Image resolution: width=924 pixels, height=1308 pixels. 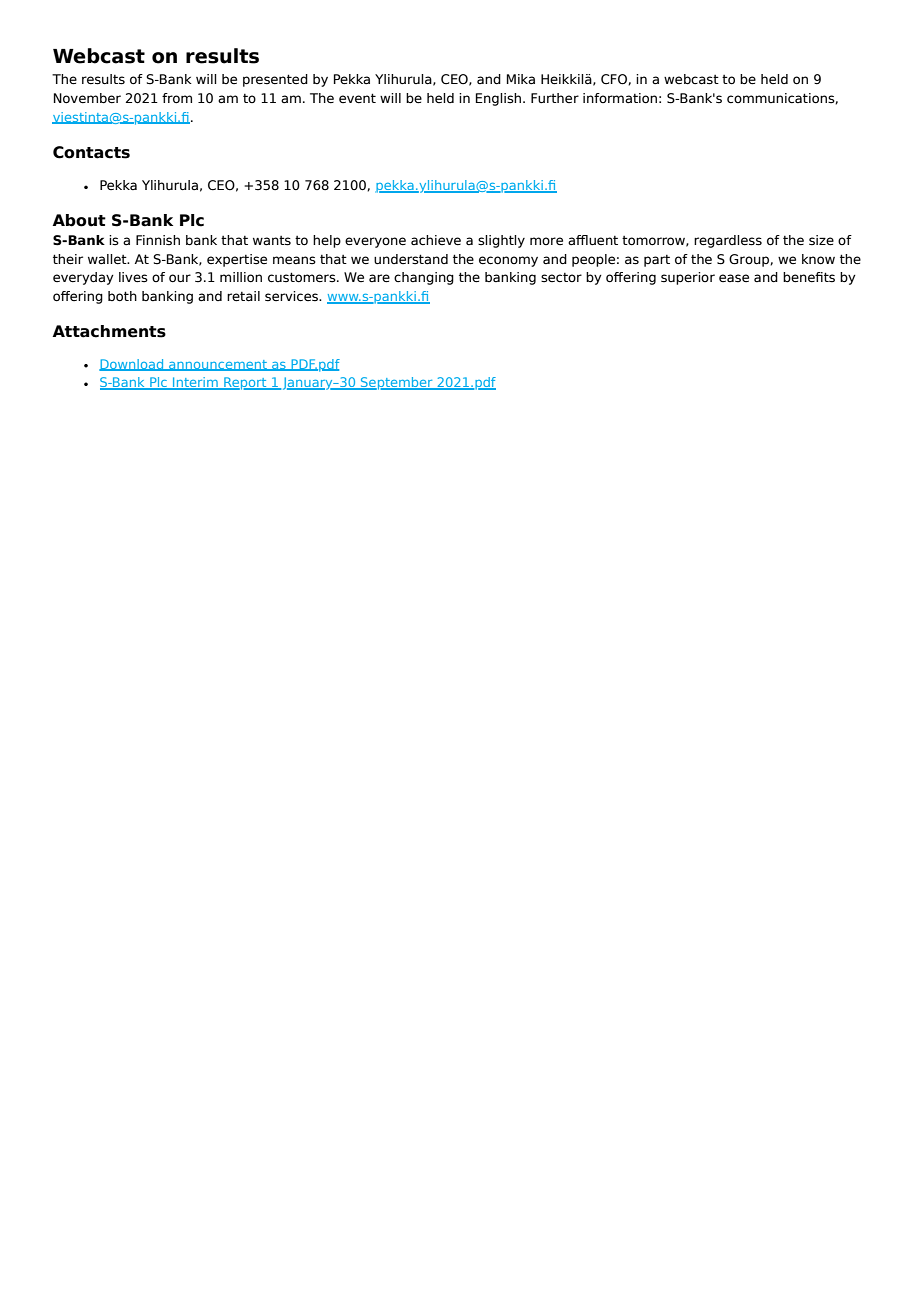 What do you see at coordinates (132, 365) in the page?
I see `Download` at bounding box center [132, 365].
